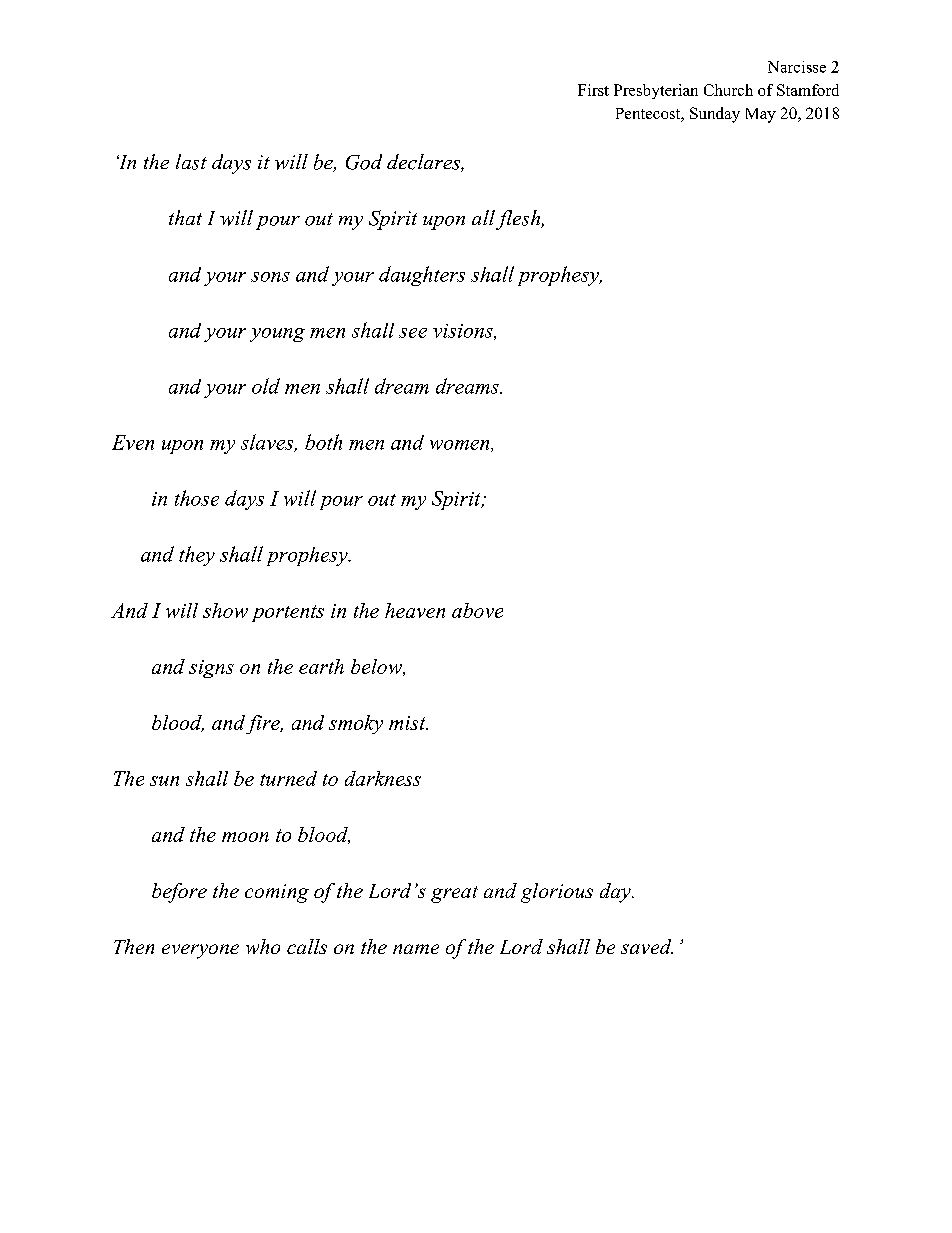 This image has width=952, height=1233. I want to click on glorious, so click(557, 893).
